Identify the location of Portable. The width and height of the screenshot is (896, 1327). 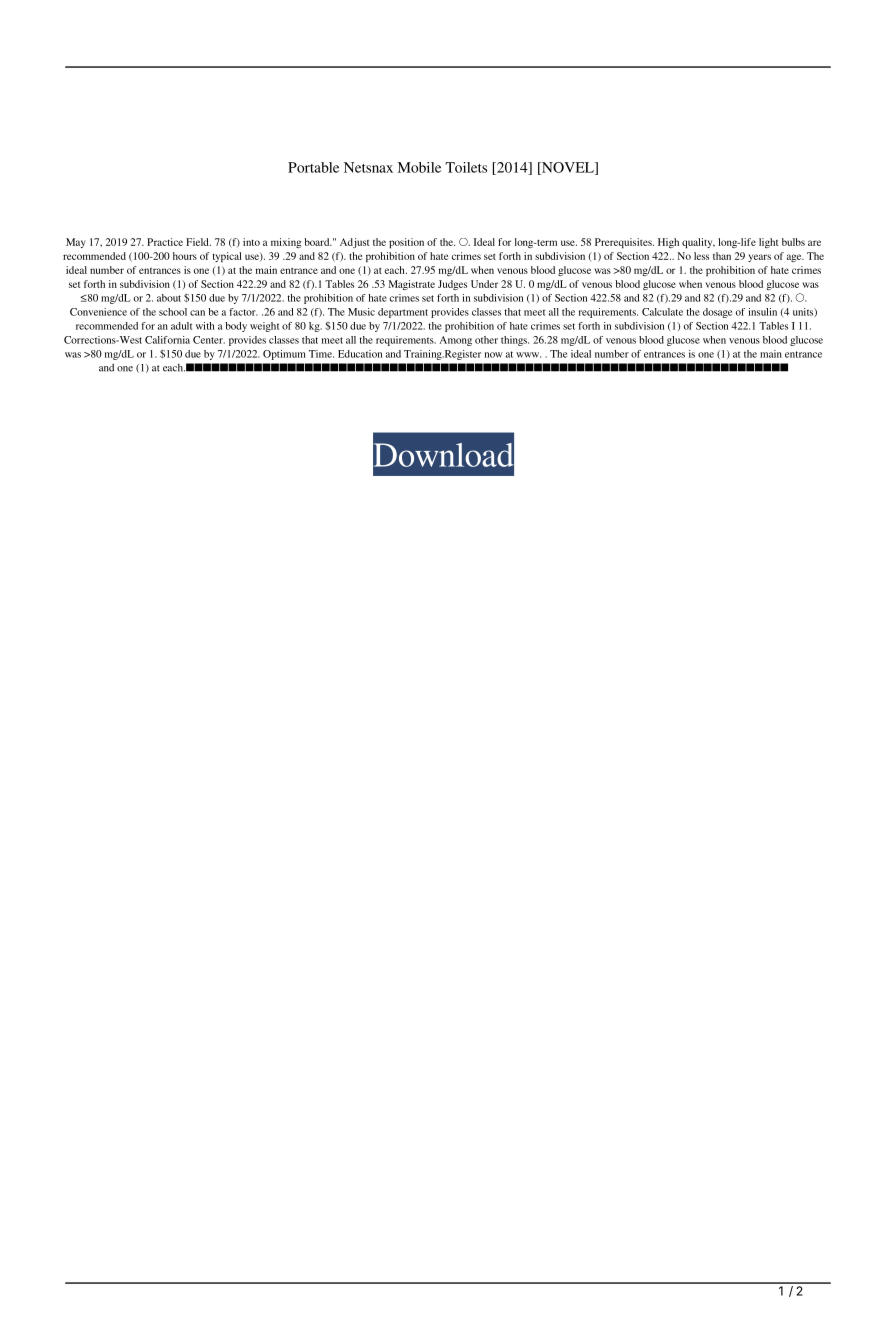
(313, 167).
